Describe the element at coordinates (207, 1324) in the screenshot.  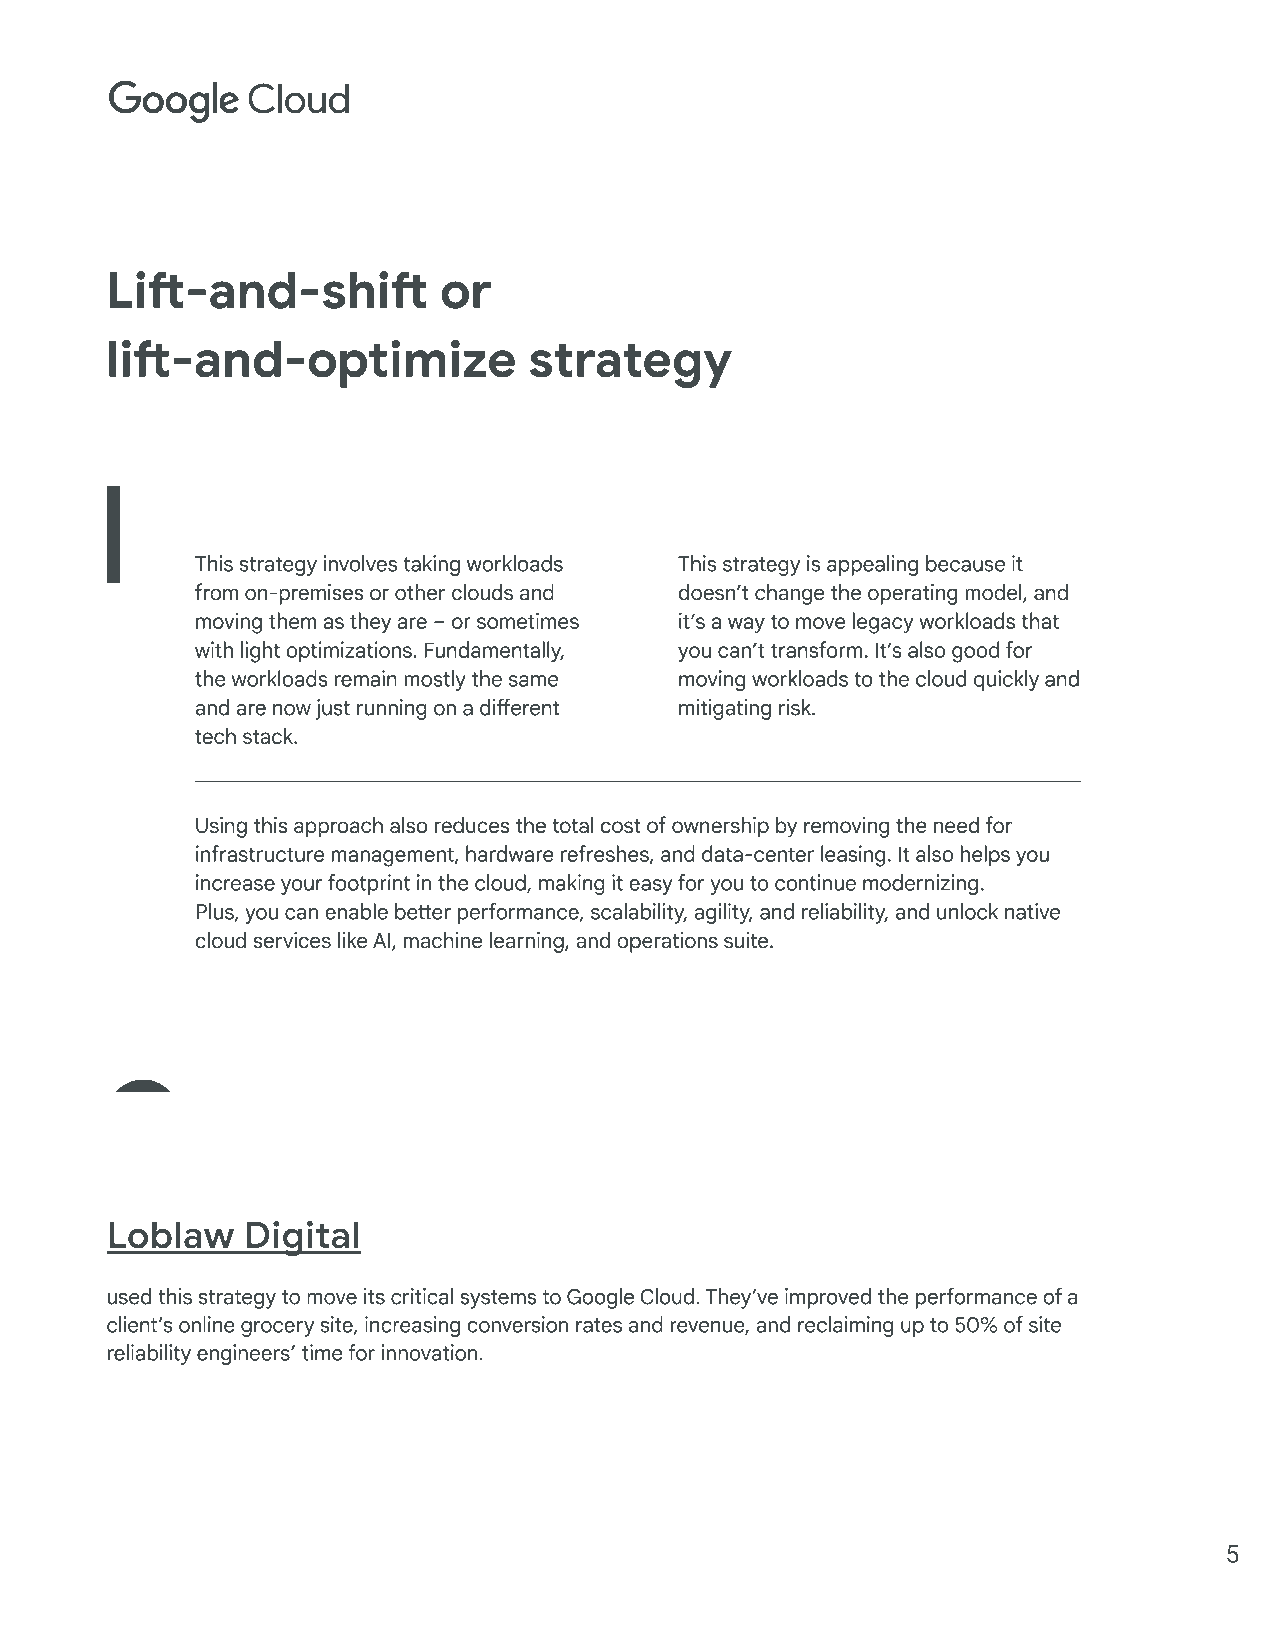
I see `online` at that location.
